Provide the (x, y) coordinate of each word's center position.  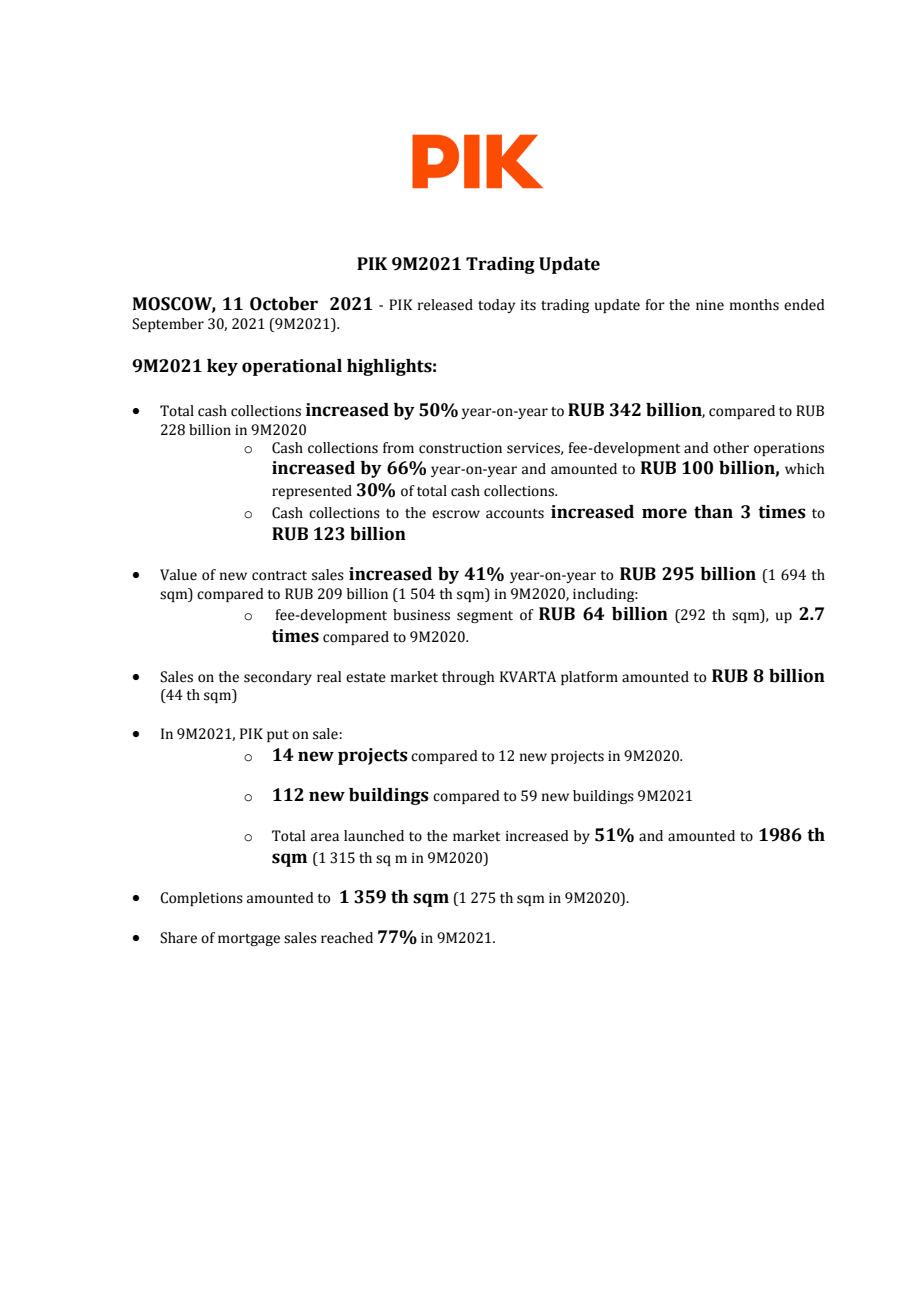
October (284, 304)
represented (312, 492)
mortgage (249, 940)
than (713, 512)
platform (589, 678)
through (468, 678)
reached (347, 938)
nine (710, 305)
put (278, 736)
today (496, 306)
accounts (515, 514)
